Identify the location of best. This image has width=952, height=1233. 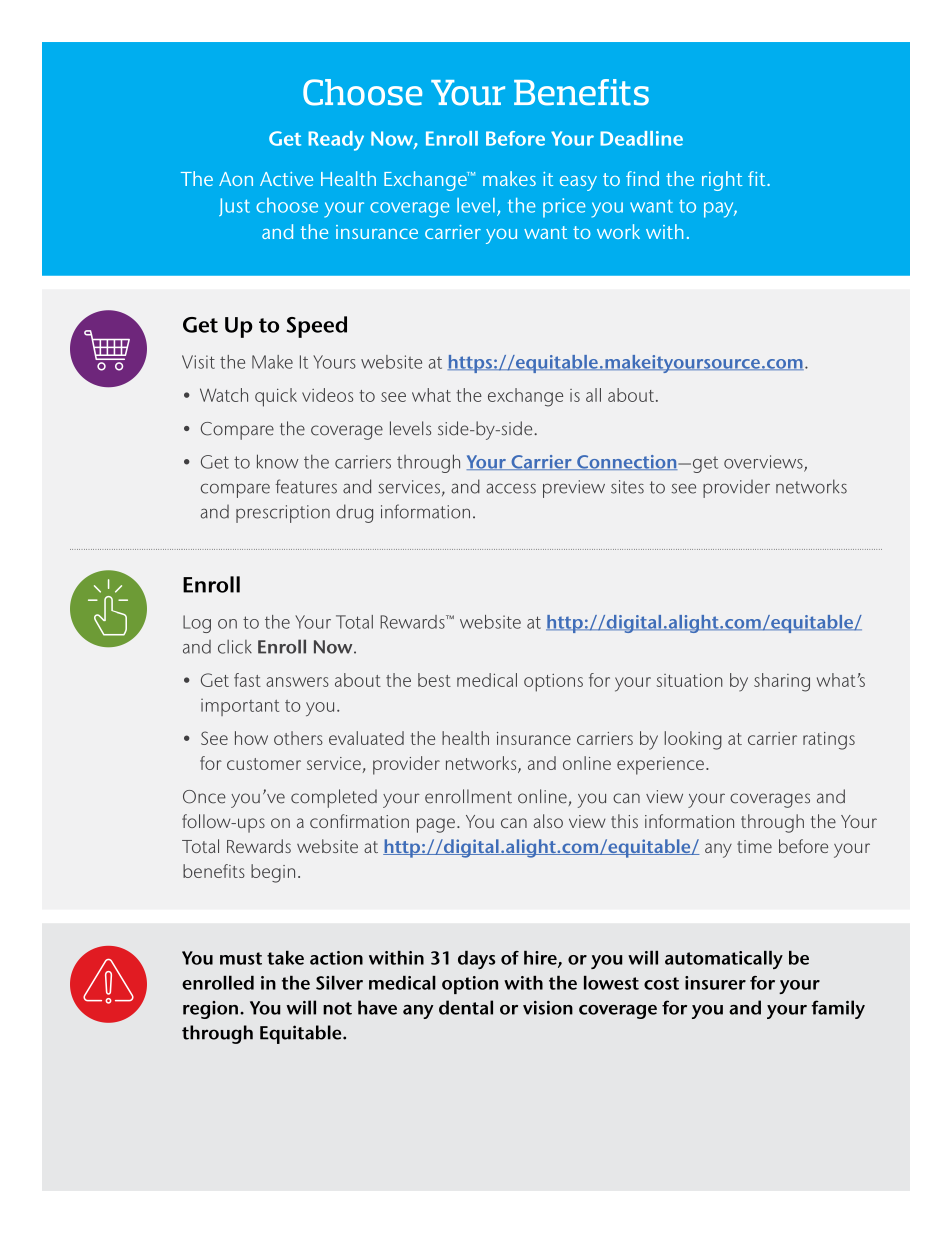
(434, 680).
